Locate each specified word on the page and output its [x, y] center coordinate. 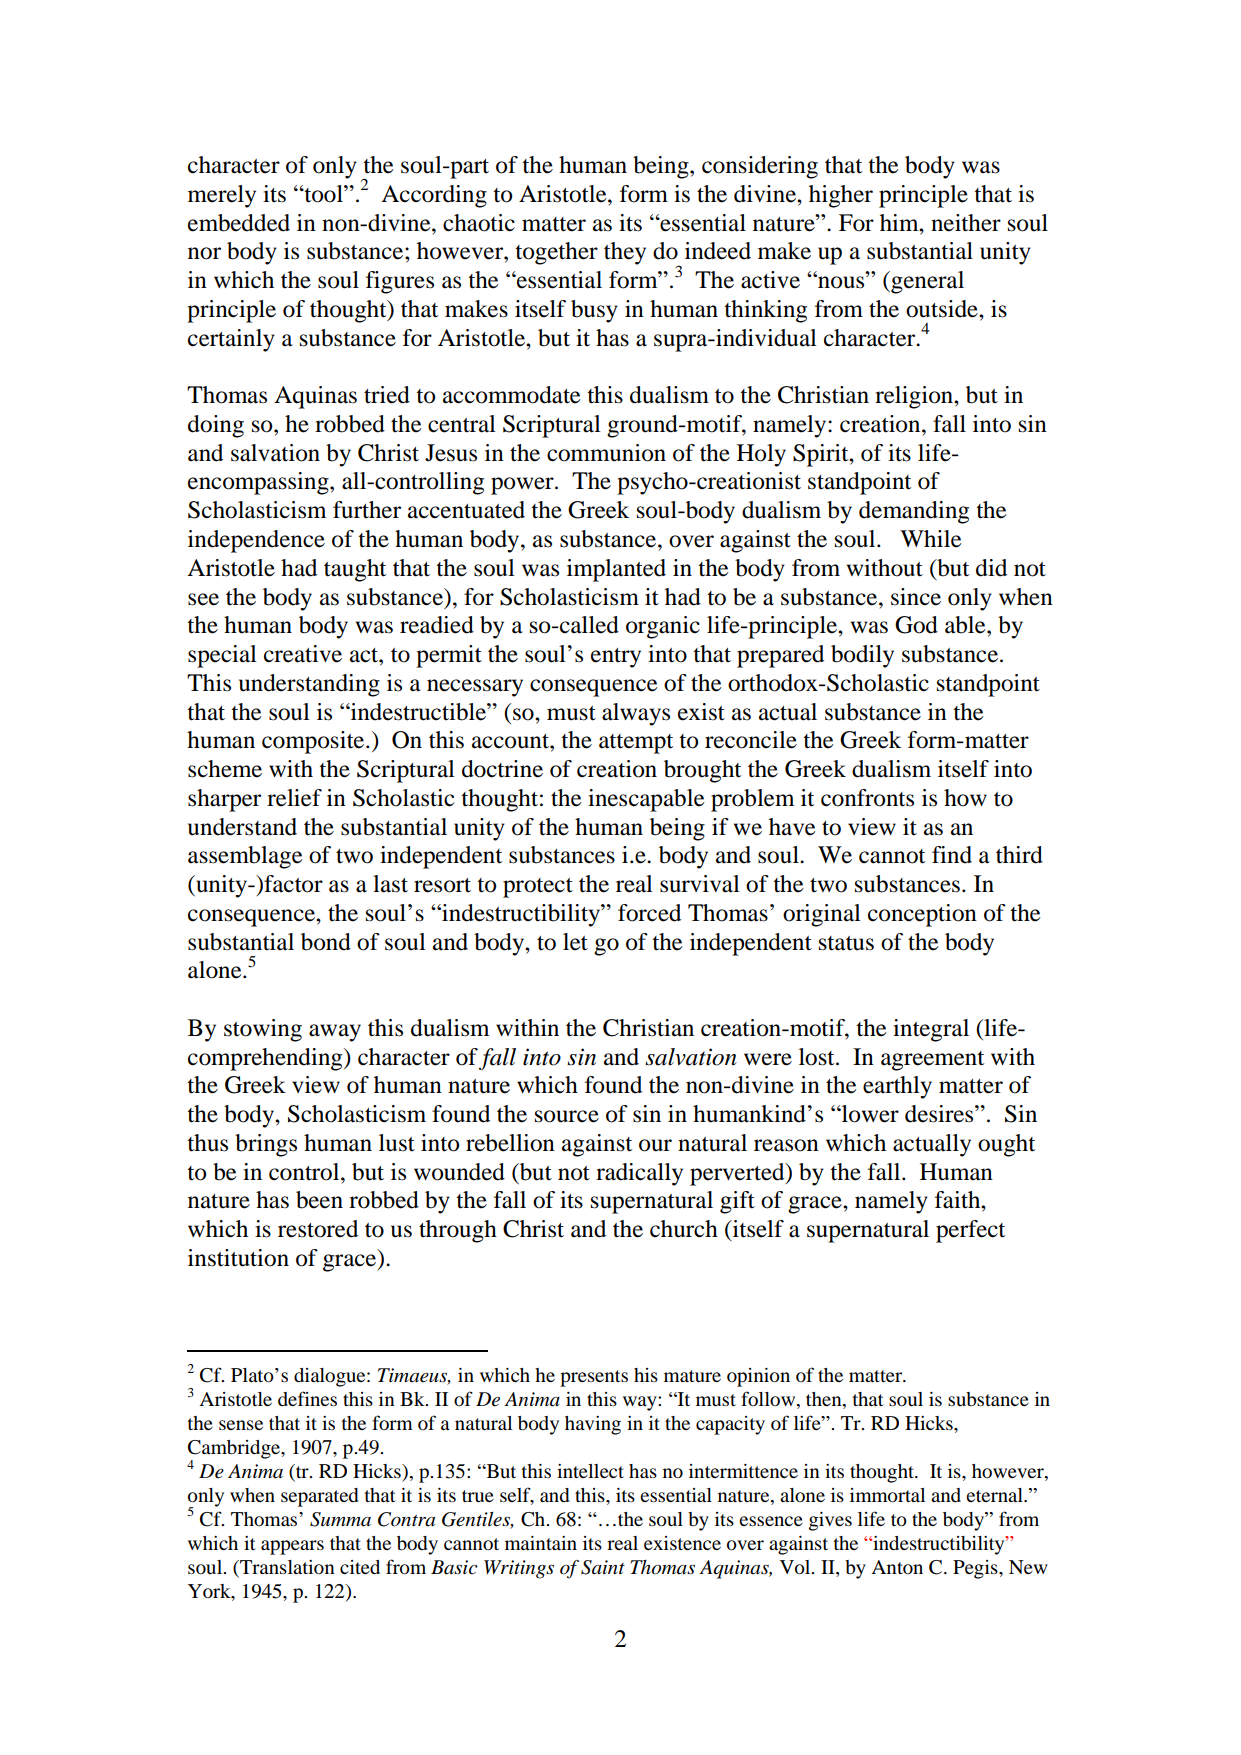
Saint [603, 1567]
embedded [239, 223]
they [625, 253]
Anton [897, 1567]
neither [966, 223]
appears [292, 1547]
